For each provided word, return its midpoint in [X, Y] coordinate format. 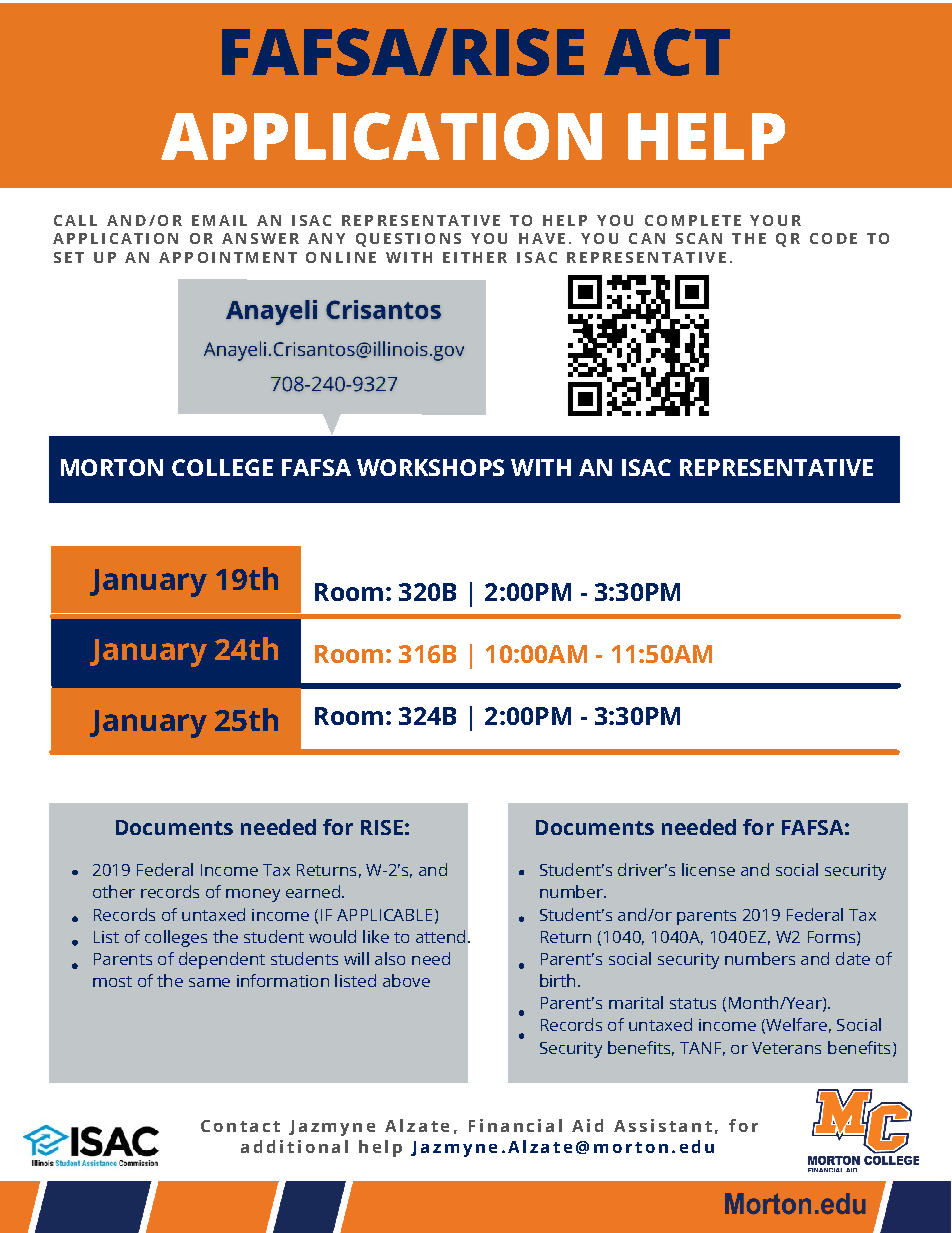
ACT [667, 52]
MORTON [112, 467]
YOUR [775, 220]
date [853, 958]
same [209, 982]
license [708, 869]
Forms [831, 937]
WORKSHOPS [430, 467]
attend [440, 936]
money [253, 895]
